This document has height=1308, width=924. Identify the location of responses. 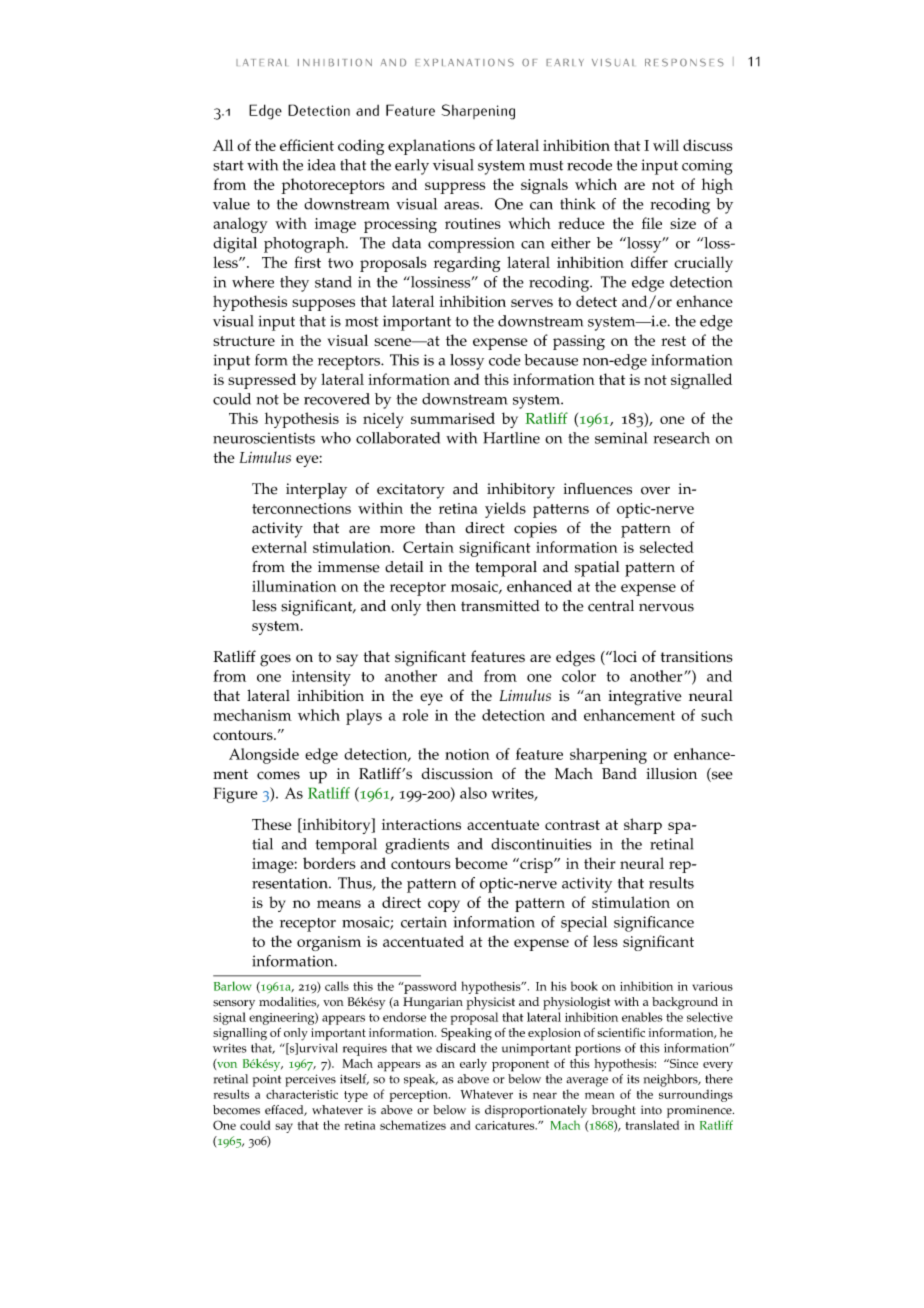
(684, 62).
